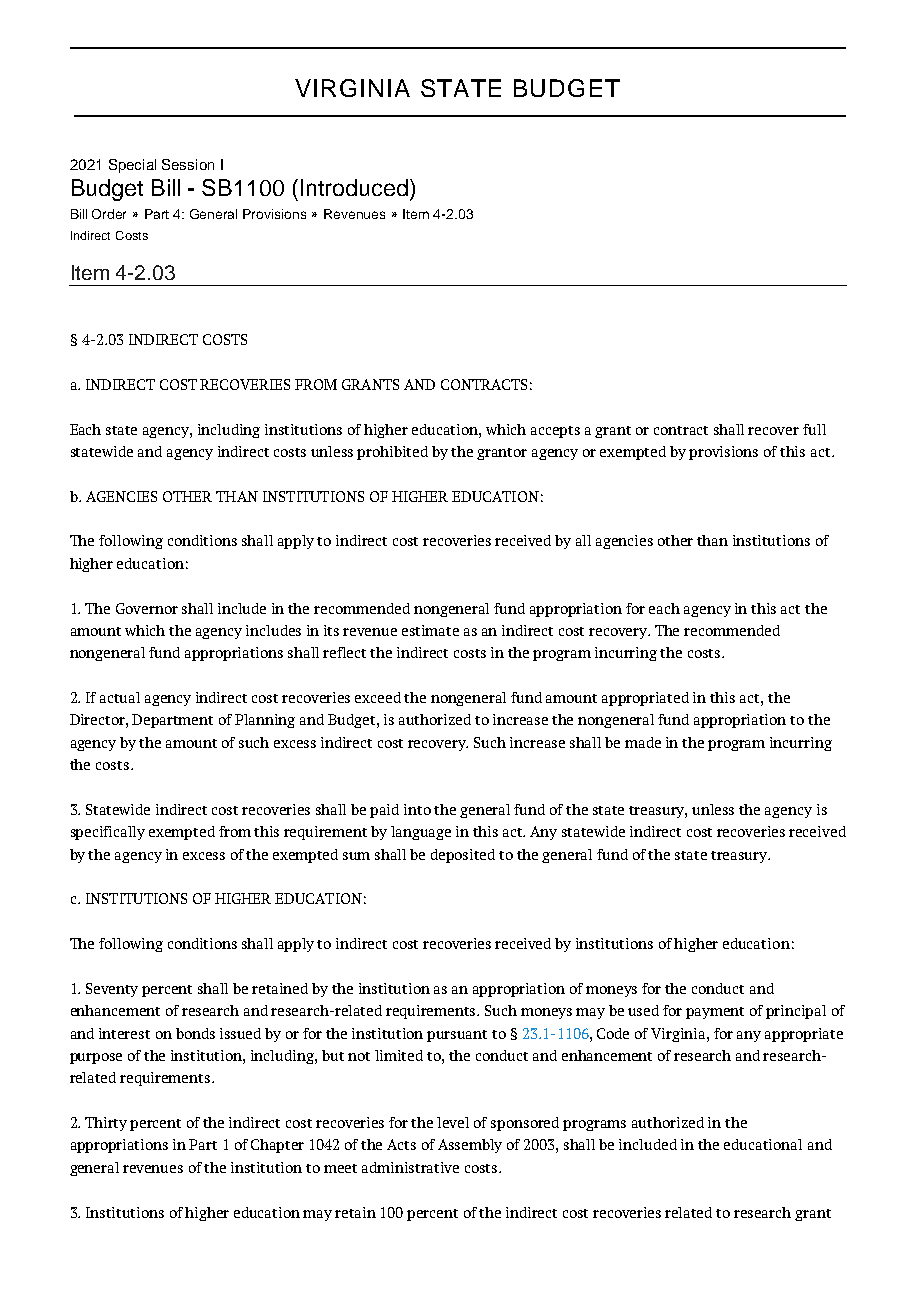 The image size is (924, 1308). Describe the element at coordinates (470, 1146) in the image. I see `Assembly` at that location.
